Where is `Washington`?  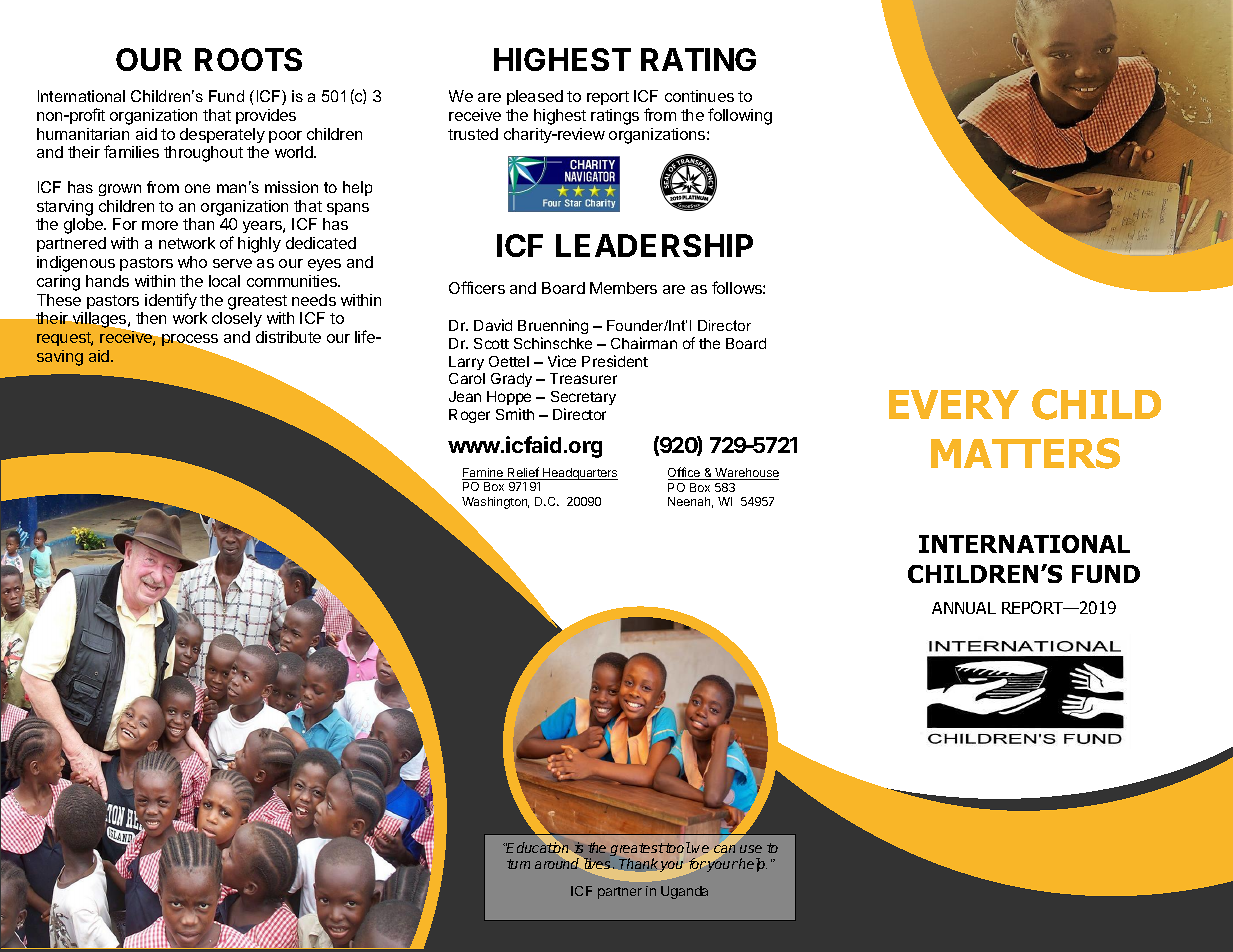 Washington is located at coordinates (495, 503).
